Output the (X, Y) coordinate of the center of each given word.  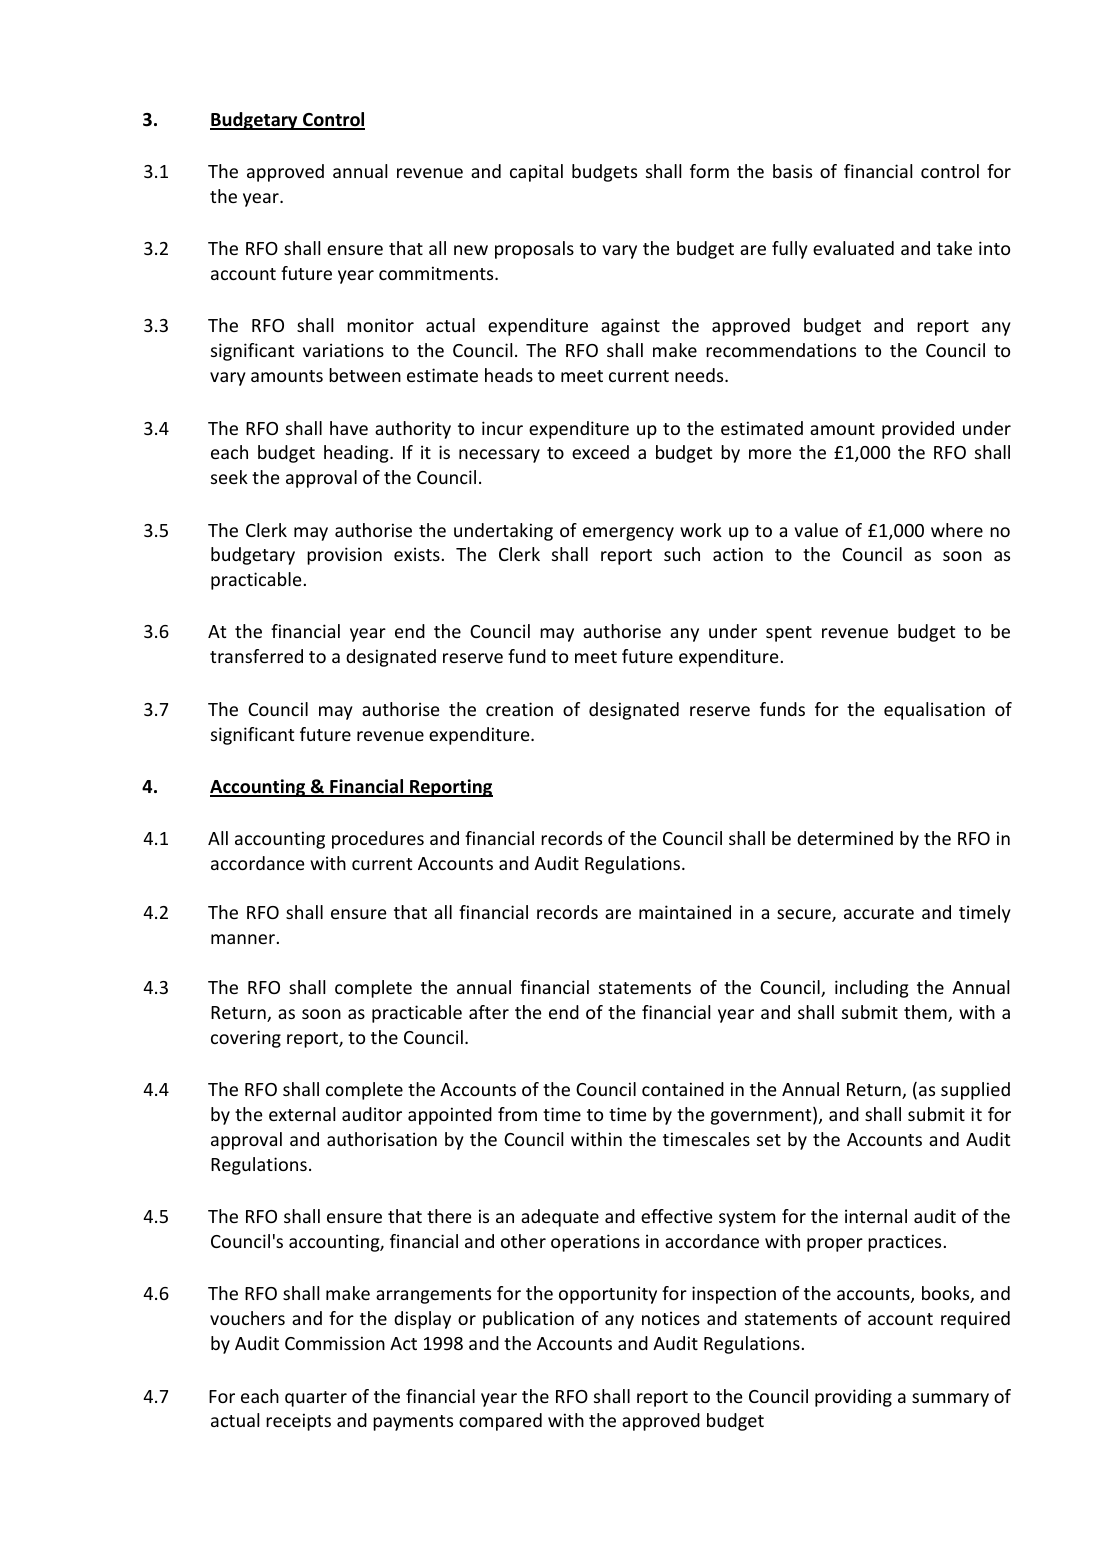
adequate (560, 1218)
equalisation (934, 711)
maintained (685, 912)
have (349, 428)
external (302, 1114)
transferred (256, 656)
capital (536, 173)
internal (876, 1216)
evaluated (853, 248)
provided (918, 430)
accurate (879, 913)
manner (243, 939)
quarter (316, 1399)
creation (519, 709)
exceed (600, 452)
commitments (437, 273)
